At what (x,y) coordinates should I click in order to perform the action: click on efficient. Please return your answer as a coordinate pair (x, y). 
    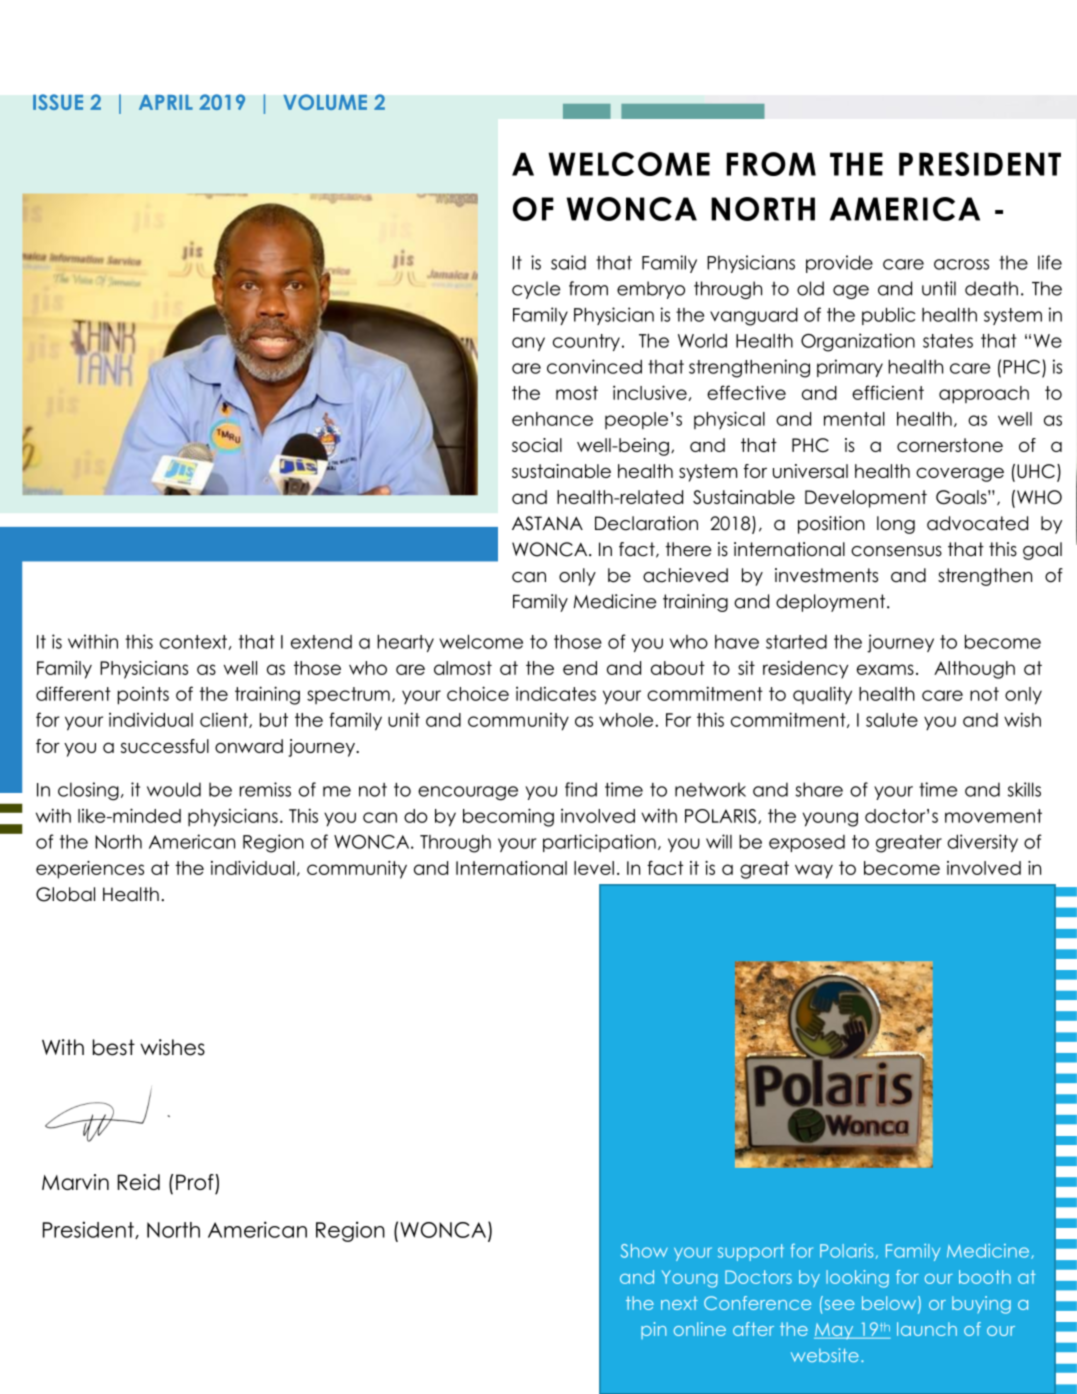
    Looking at the image, I should click on (888, 392).
